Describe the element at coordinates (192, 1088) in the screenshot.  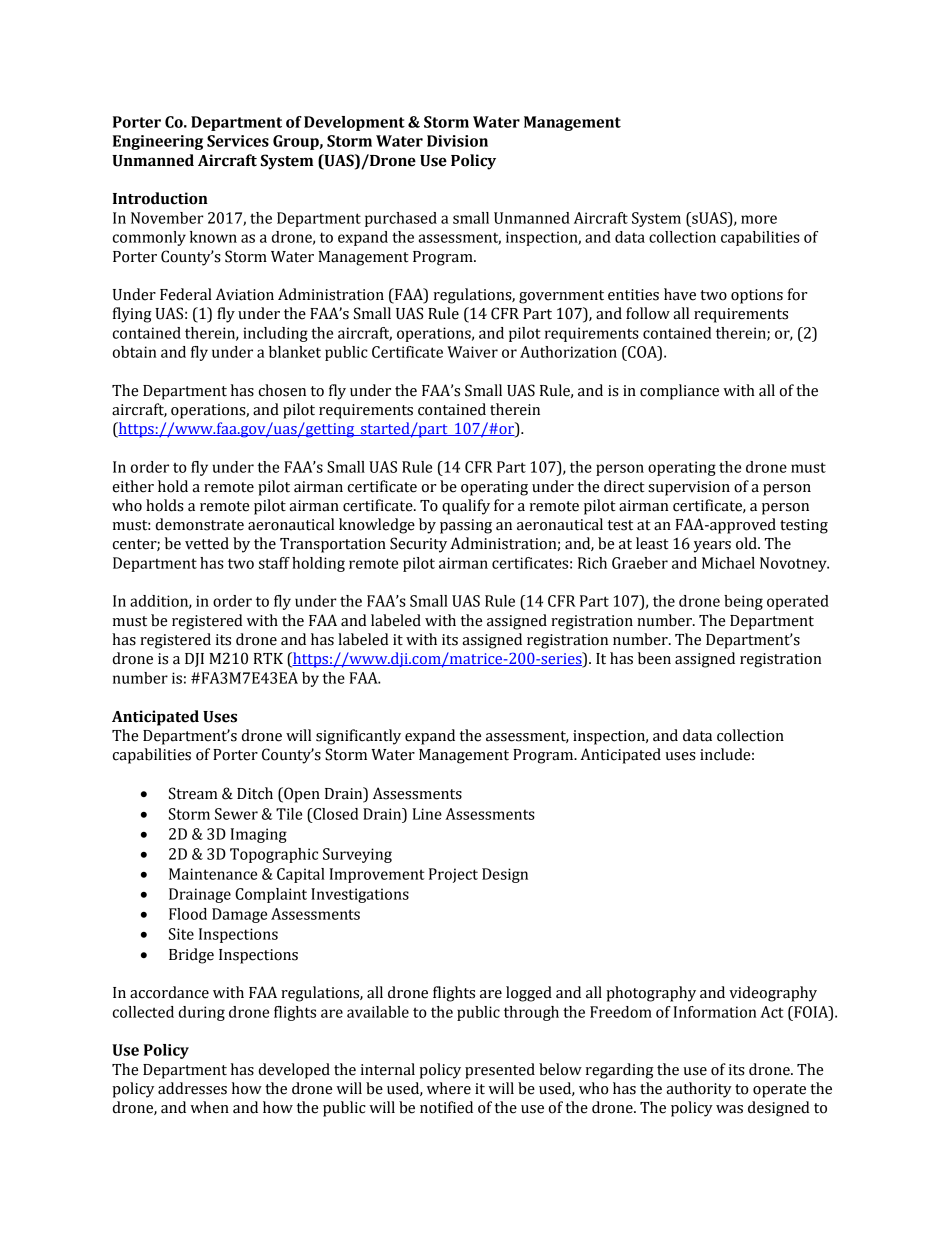
I see `addresses` at that location.
